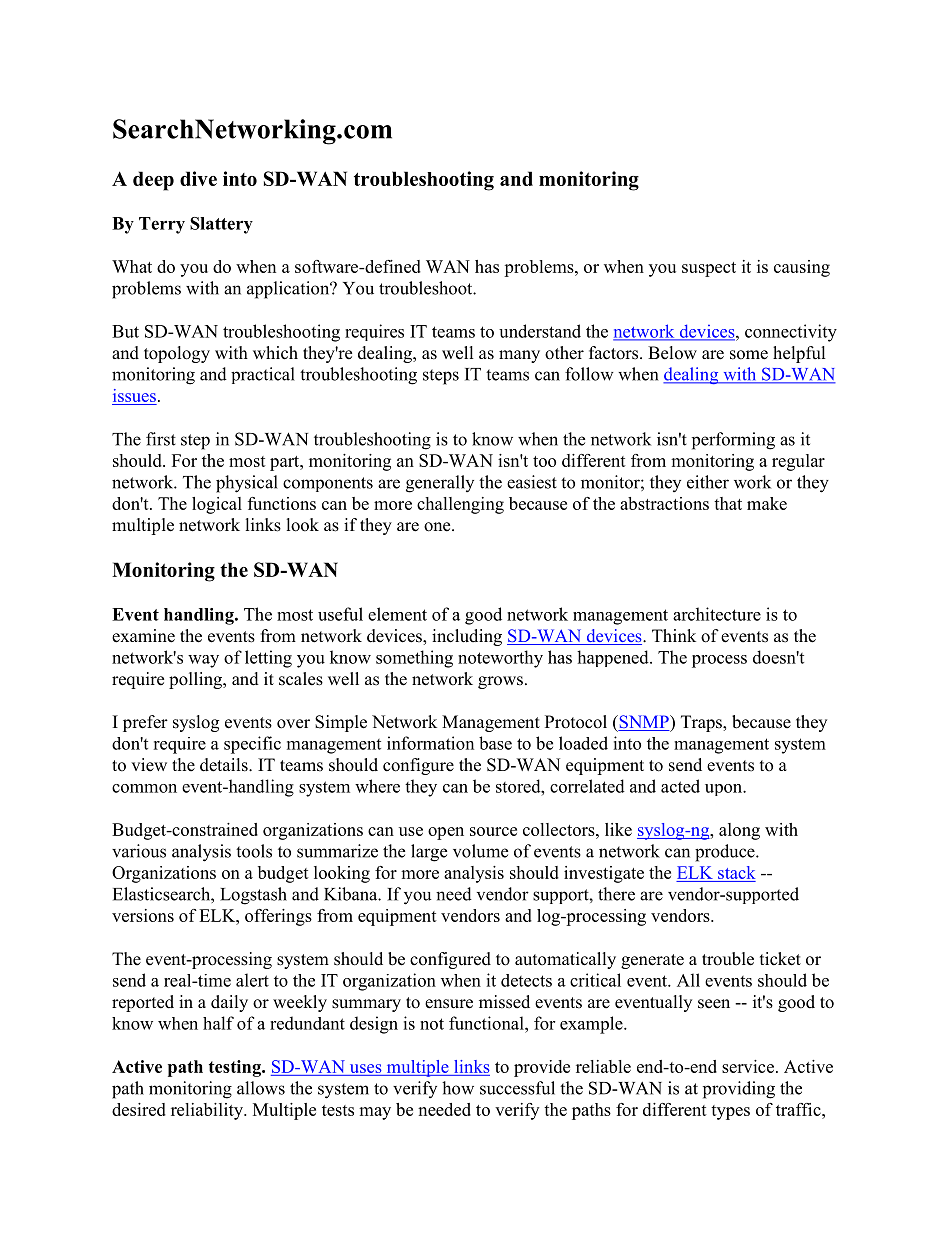 The width and height of the document is (952, 1233). Describe the element at coordinates (540, 331) in the document. I see `understand` at that location.
